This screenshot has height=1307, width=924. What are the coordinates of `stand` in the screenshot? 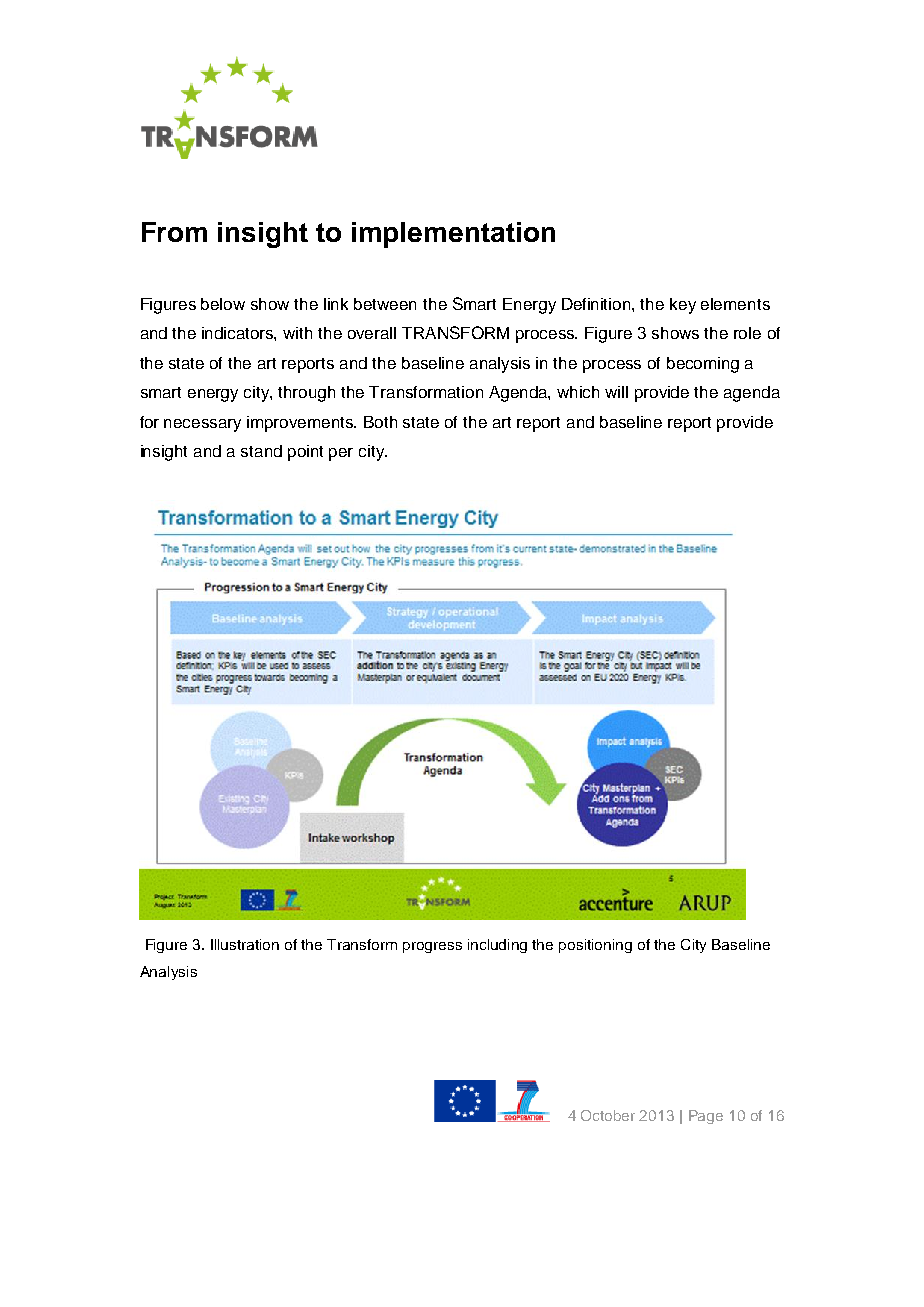 It's located at (261, 451).
